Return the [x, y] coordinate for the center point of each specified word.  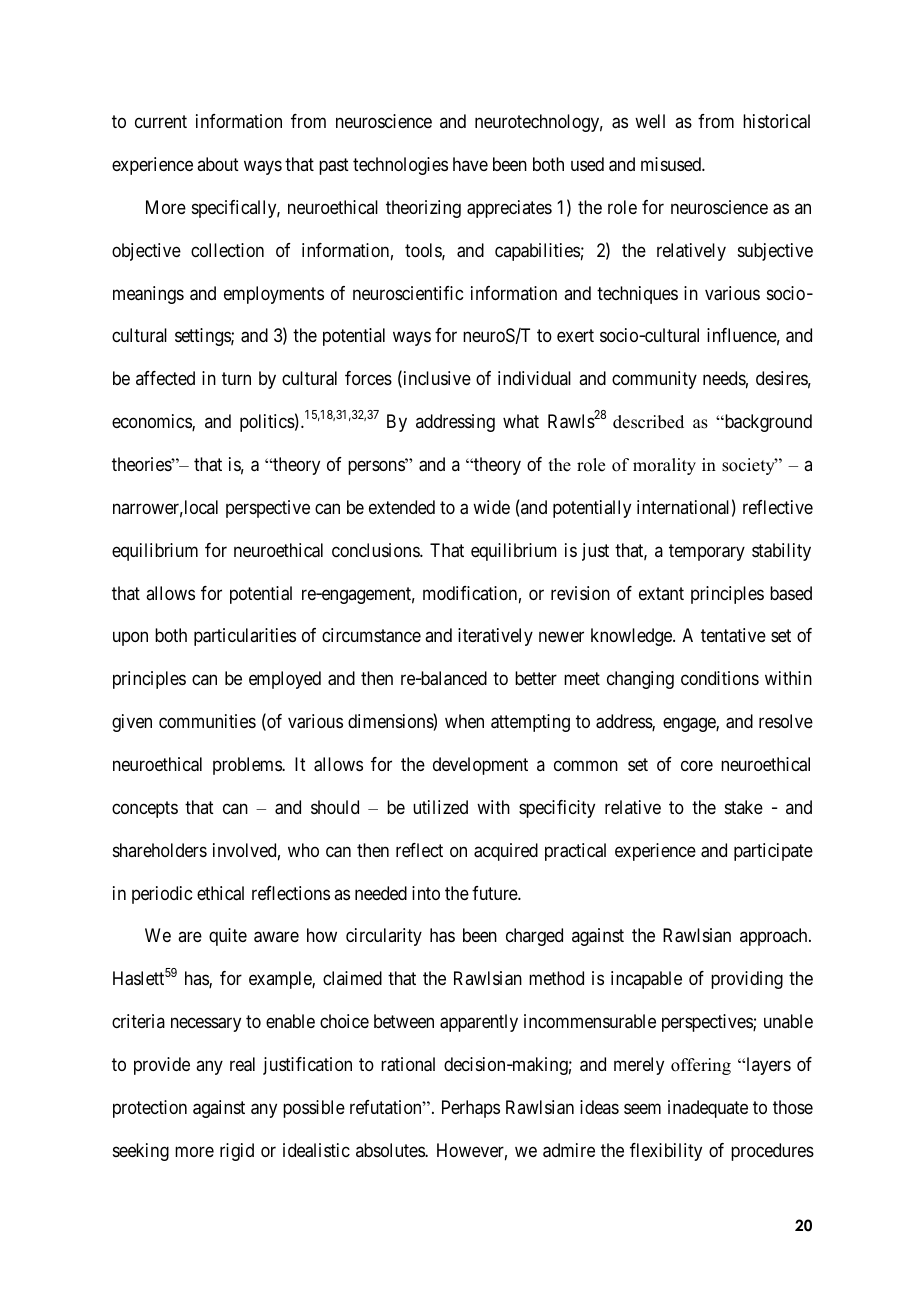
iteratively [495, 637]
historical [776, 121]
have [470, 164]
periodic [162, 895]
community [654, 380]
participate [773, 852]
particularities [245, 637]
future [495, 893]
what [521, 421]
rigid [237, 1152]
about [218, 164]
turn [236, 378]
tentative [733, 635]
